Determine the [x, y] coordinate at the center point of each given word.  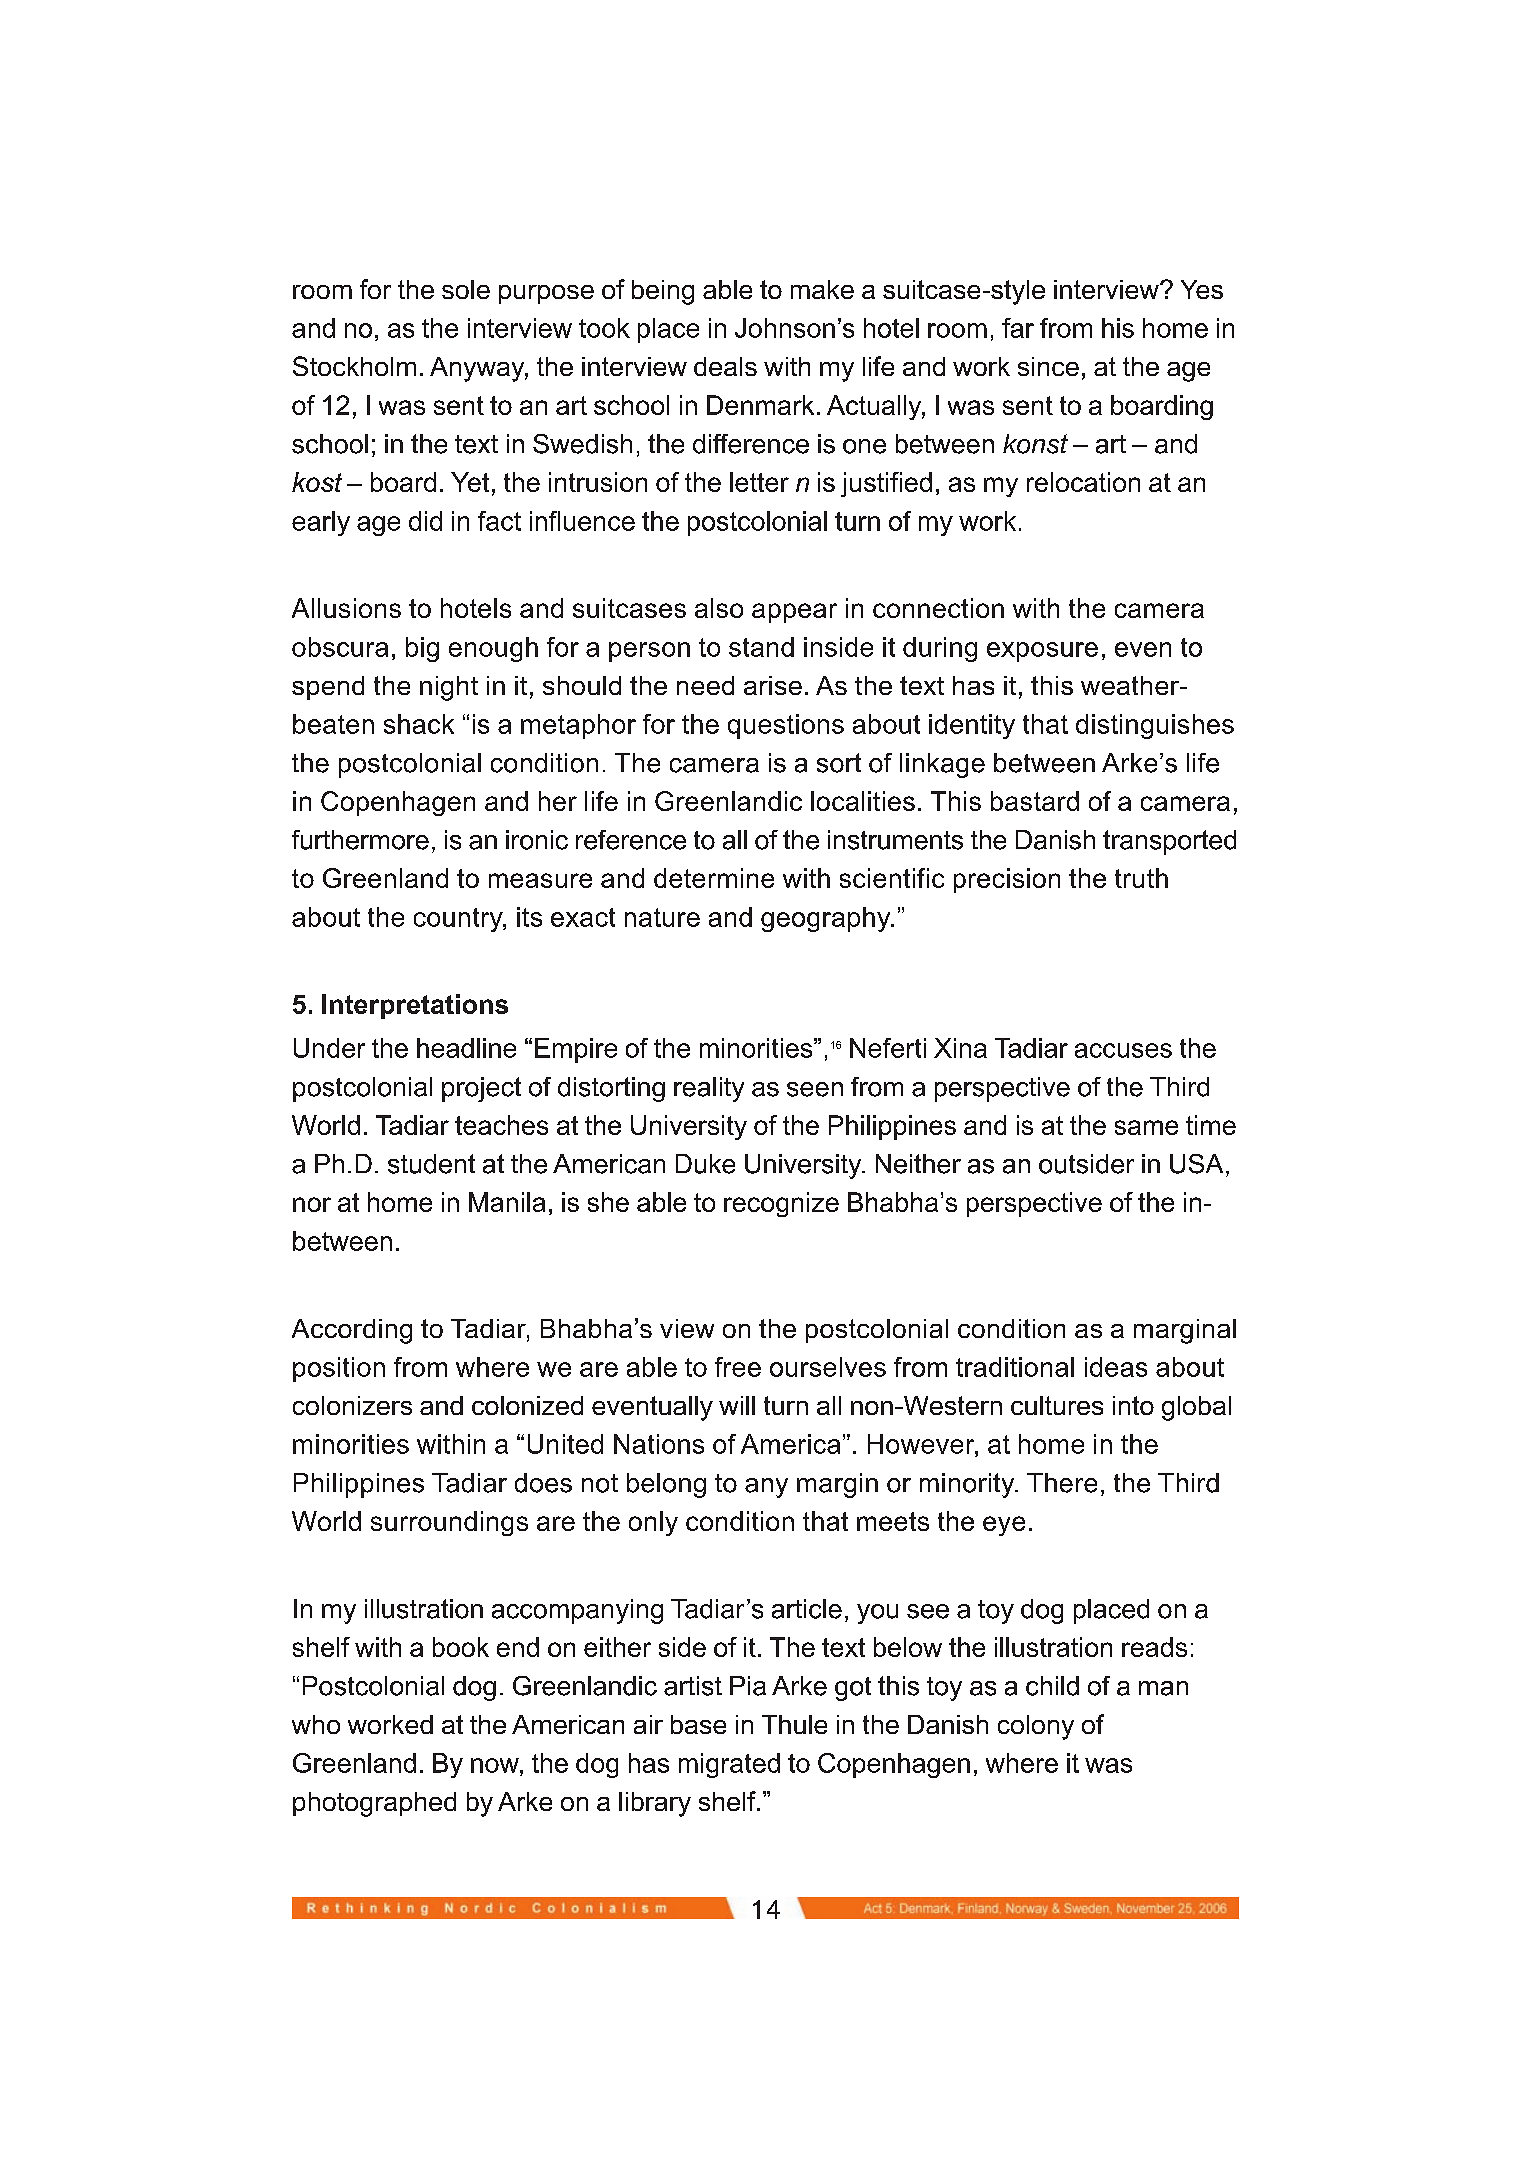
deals [725, 366]
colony [1036, 1727]
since [1048, 366]
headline [466, 1048]
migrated [729, 1765]
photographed [374, 1804]
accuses [1123, 1050]
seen [815, 1089]
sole [466, 289]
